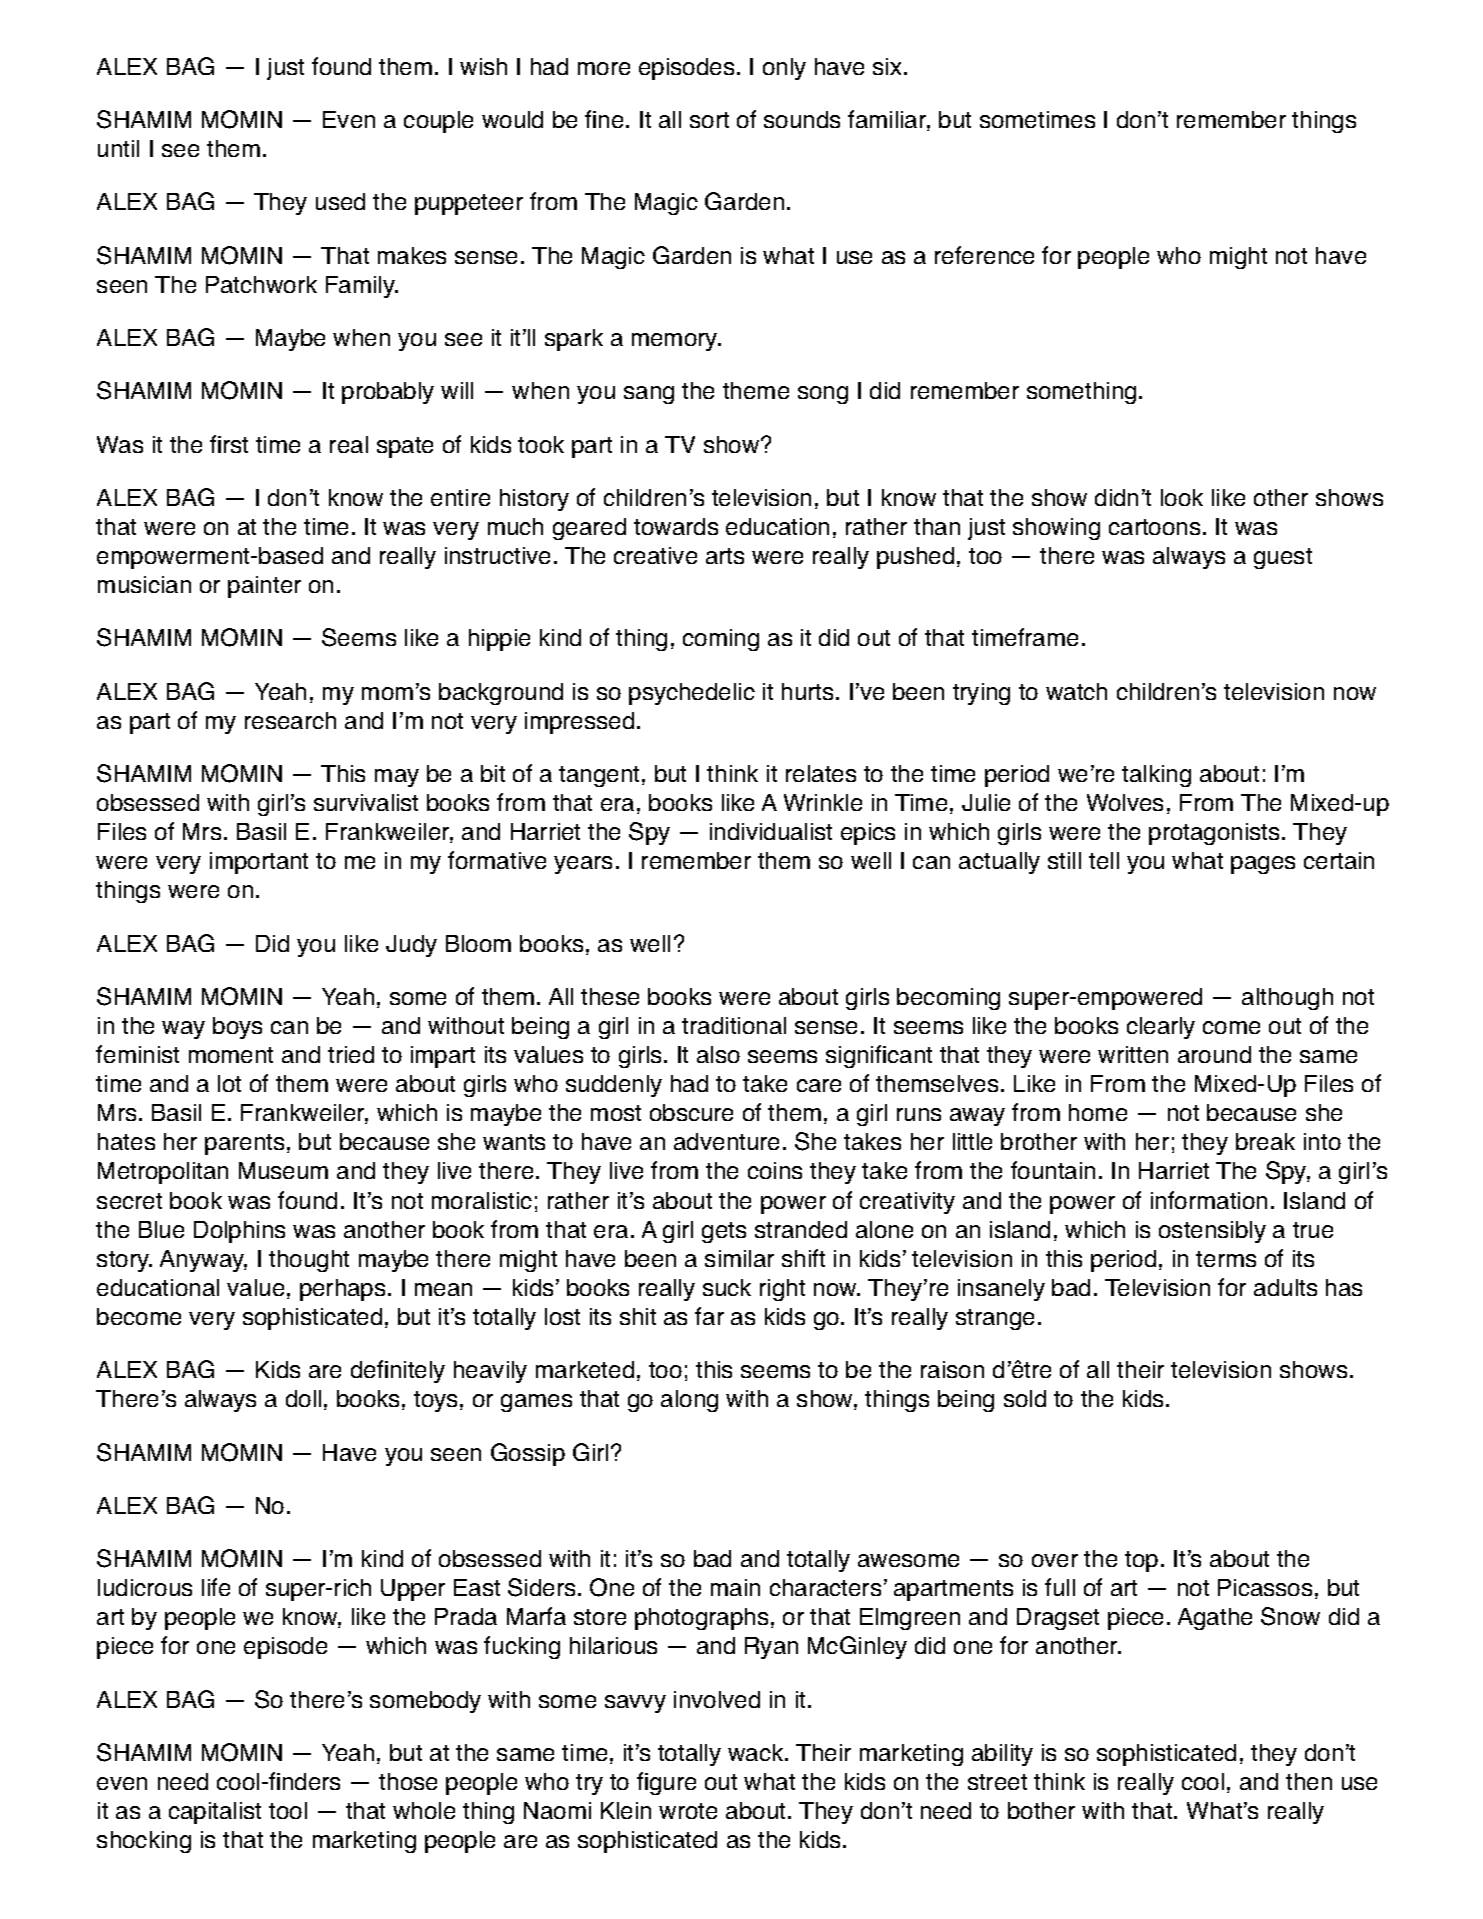 Image resolution: width=1483 pixels, height=1919 pixels. What do you see at coordinates (709, 120) in the screenshot?
I see `sort` at bounding box center [709, 120].
